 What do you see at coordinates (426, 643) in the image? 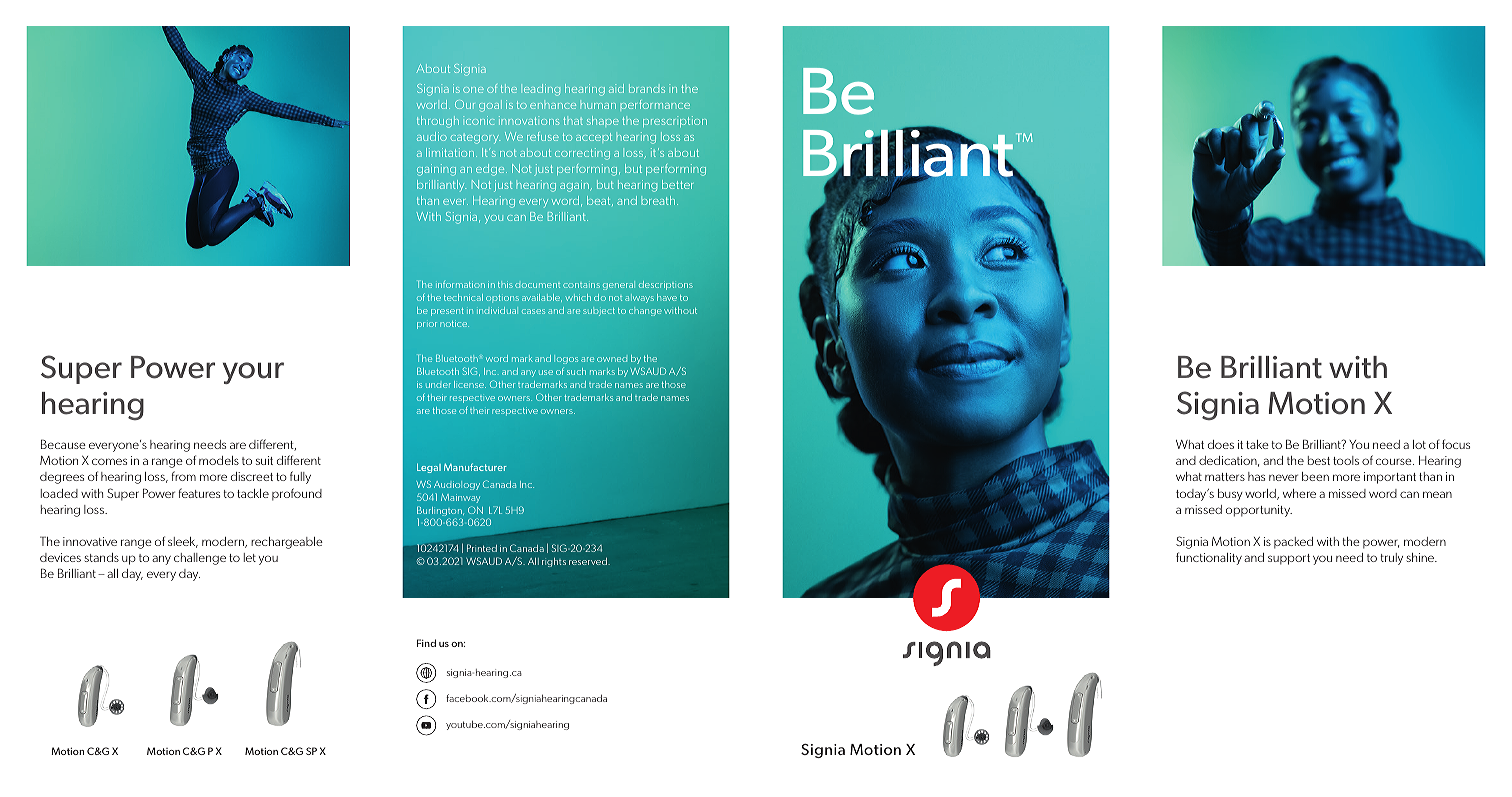
I see `Find` at bounding box center [426, 643].
